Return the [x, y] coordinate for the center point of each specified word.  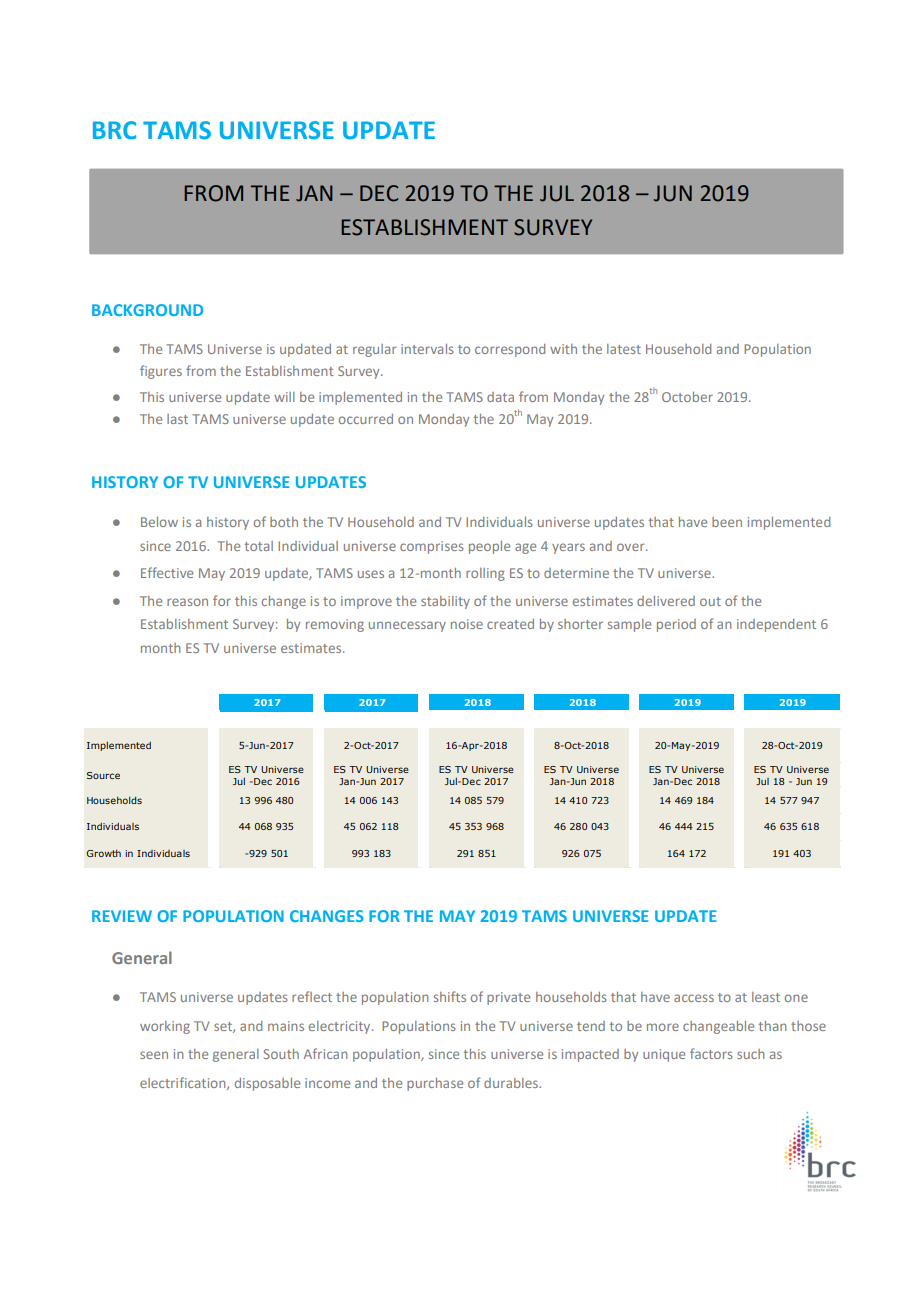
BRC [114, 130]
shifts [450, 996]
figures [161, 372]
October [687, 397]
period [676, 625]
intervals [427, 349]
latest [624, 349]
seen [154, 1055]
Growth [103, 853]
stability [445, 602]
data [500, 397]
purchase [435, 1084]
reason [187, 602]
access [694, 998]
